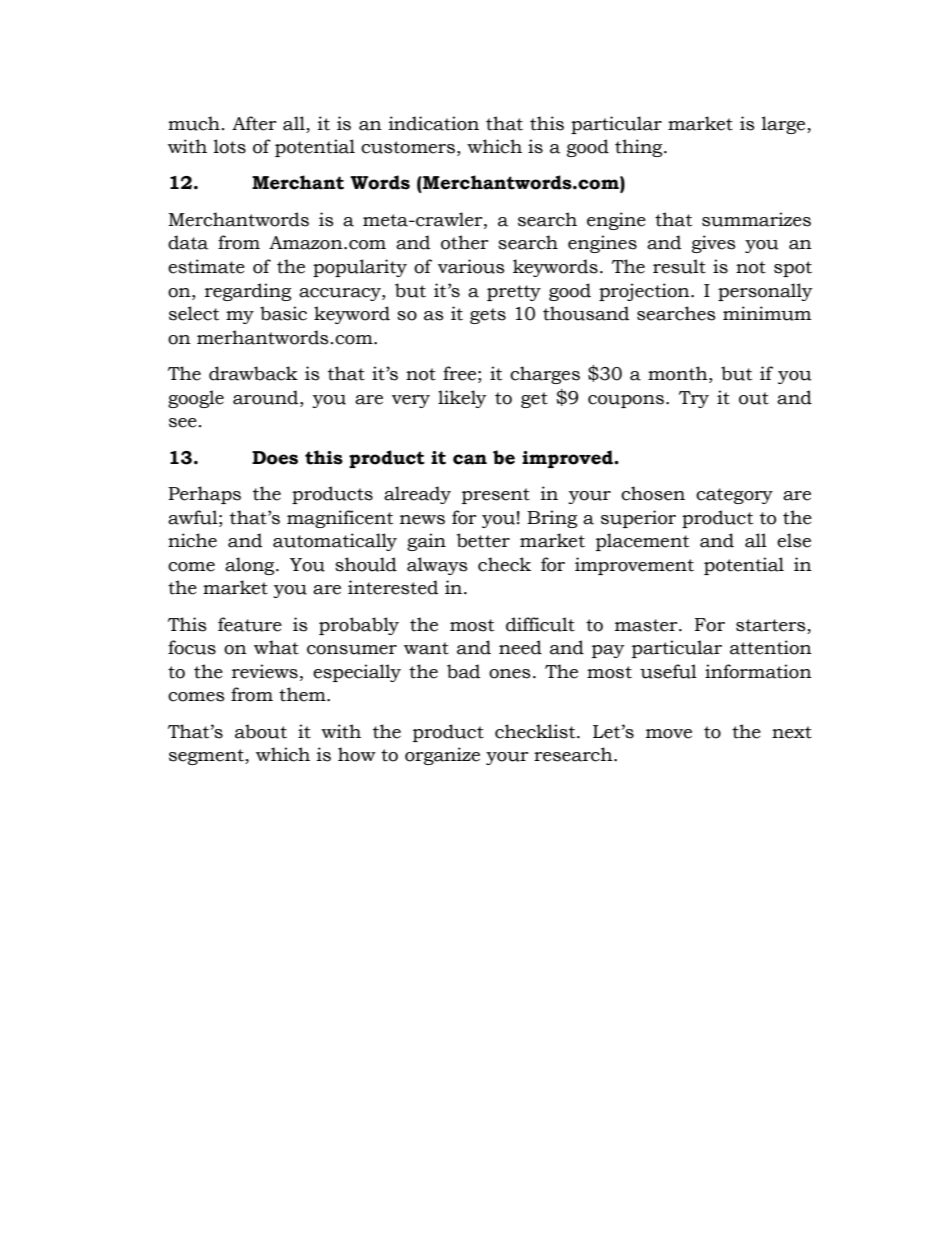 The height and width of the screenshot is (1233, 952). I want to click on better, so click(483, 540).
